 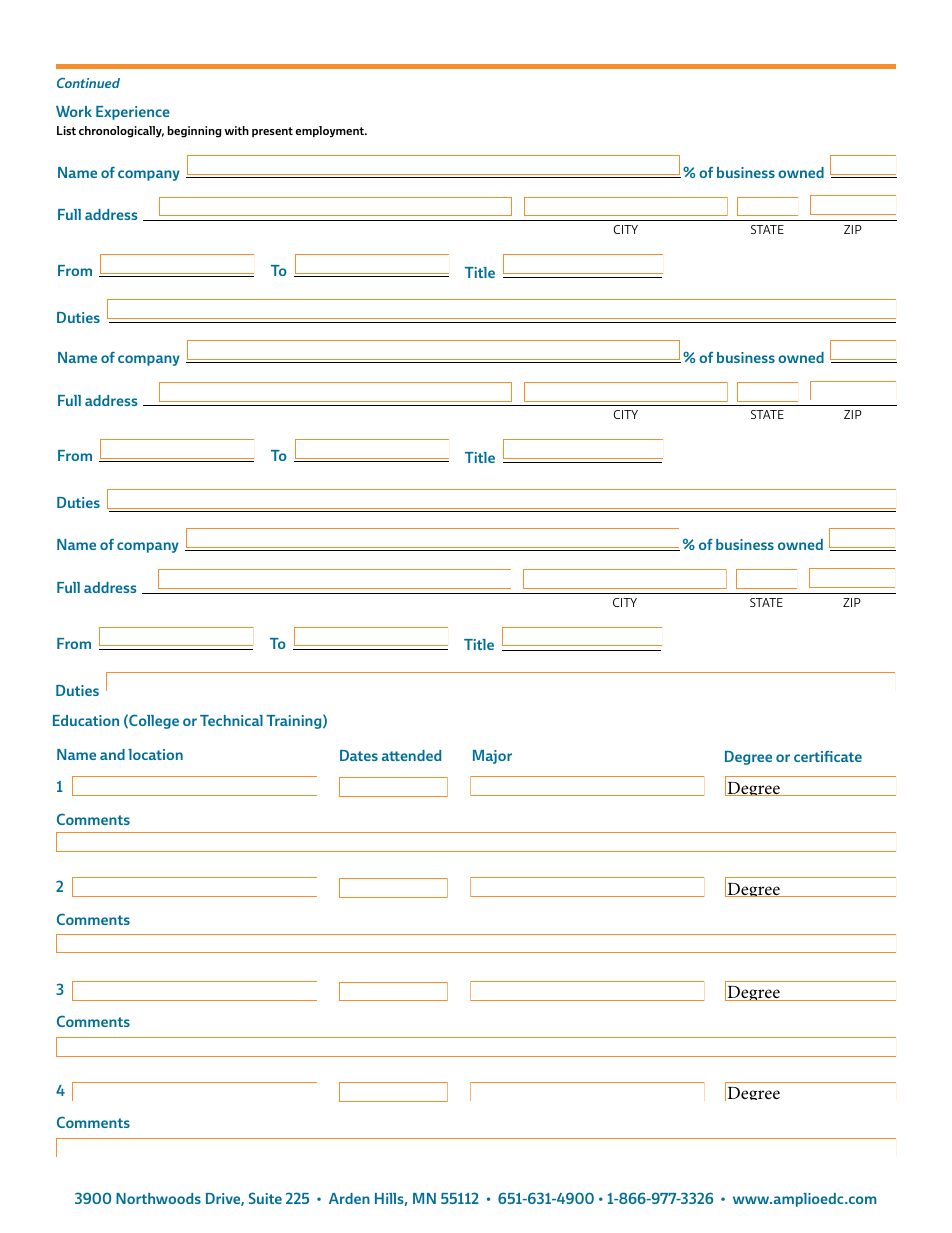 What do you see at coordinates (272, 132) in the document?
I see `present` at bounding box center [272, 132].
